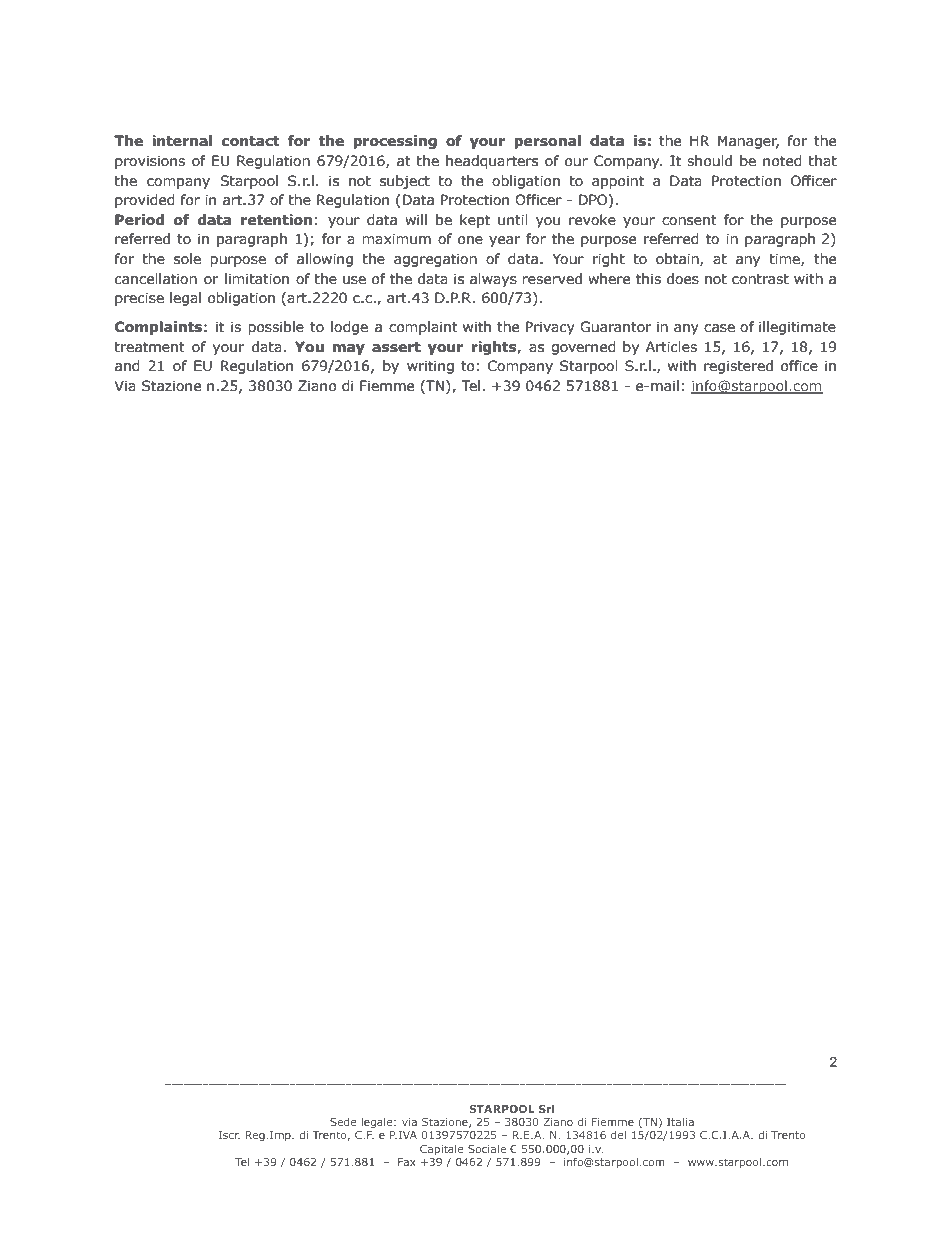 This screenshot has height=1233, width=952. I want to click on should, so click(709, 161).
